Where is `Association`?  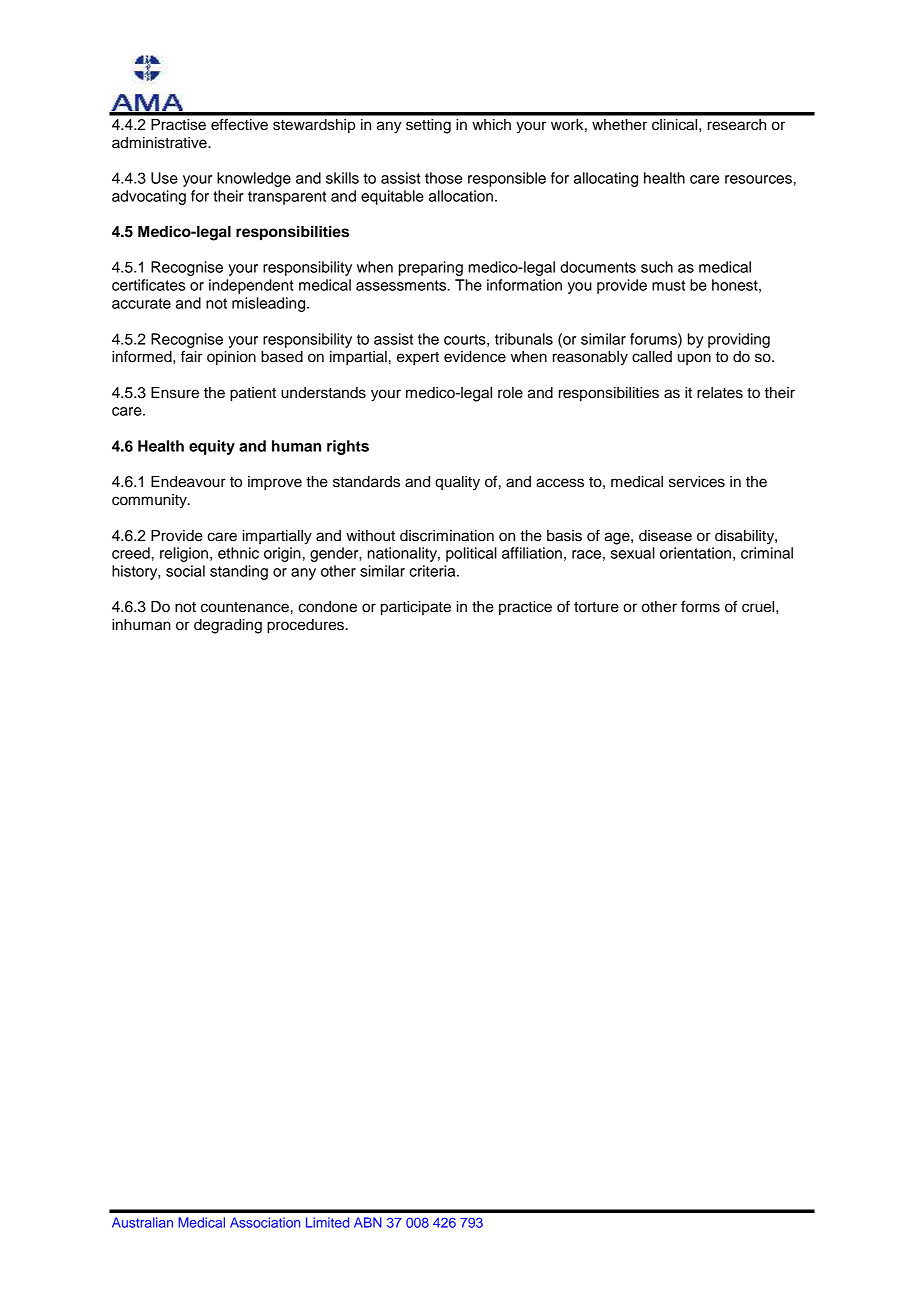 Association is located at coordinates (265, 1222).
